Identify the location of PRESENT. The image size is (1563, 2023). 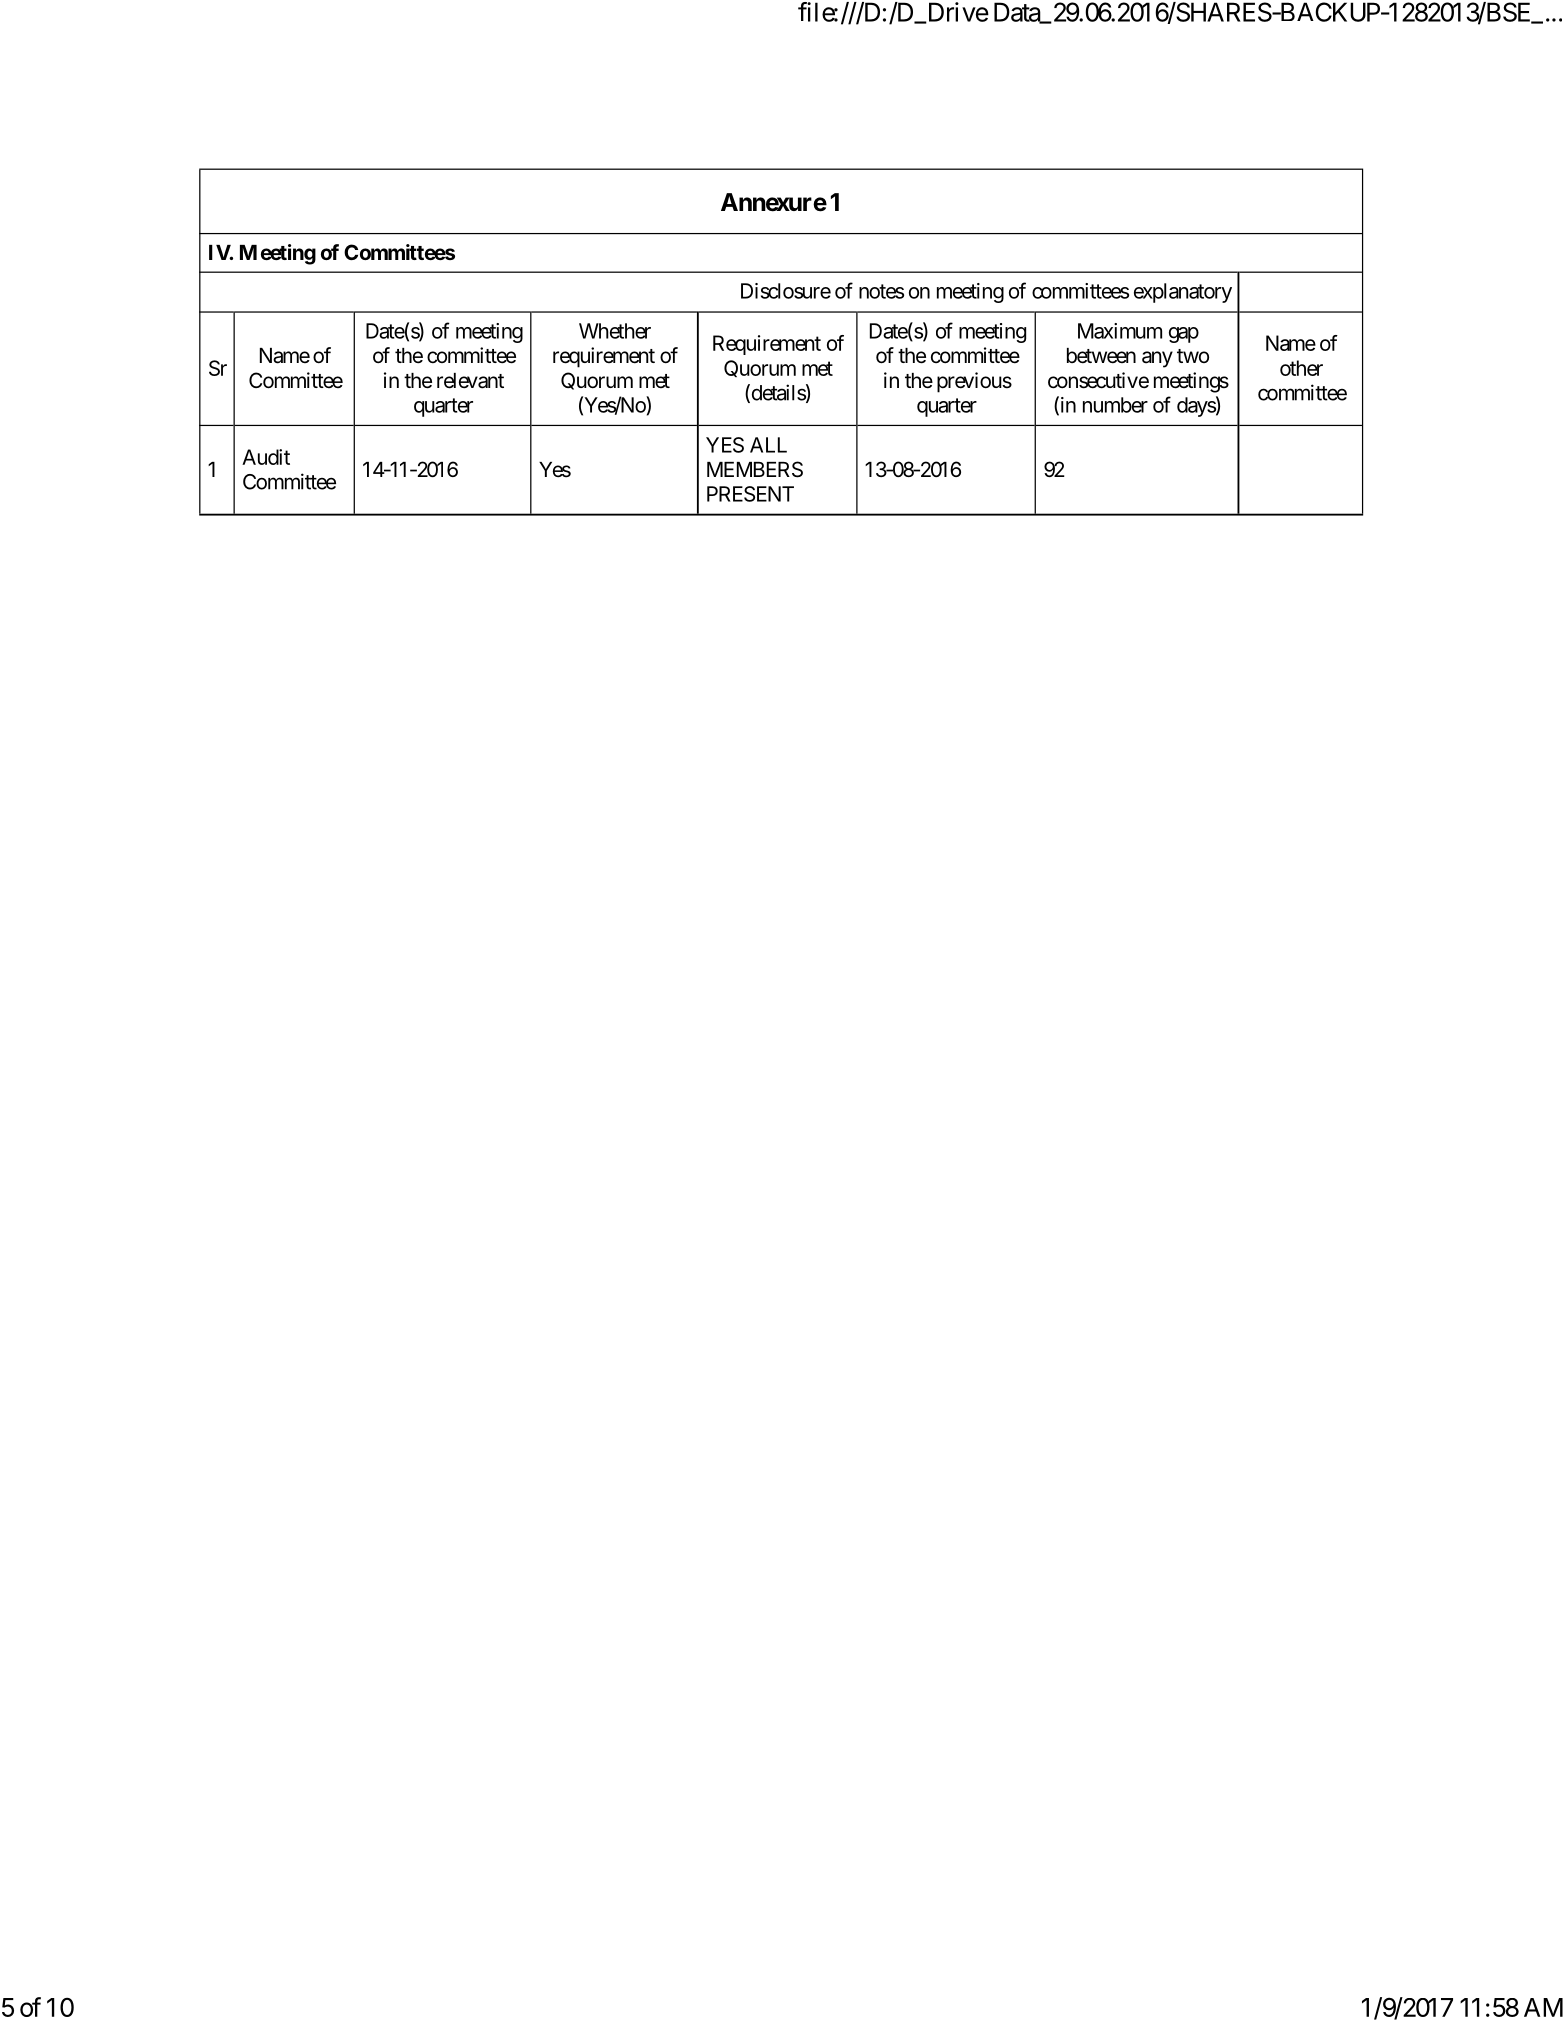
(750, 494).
